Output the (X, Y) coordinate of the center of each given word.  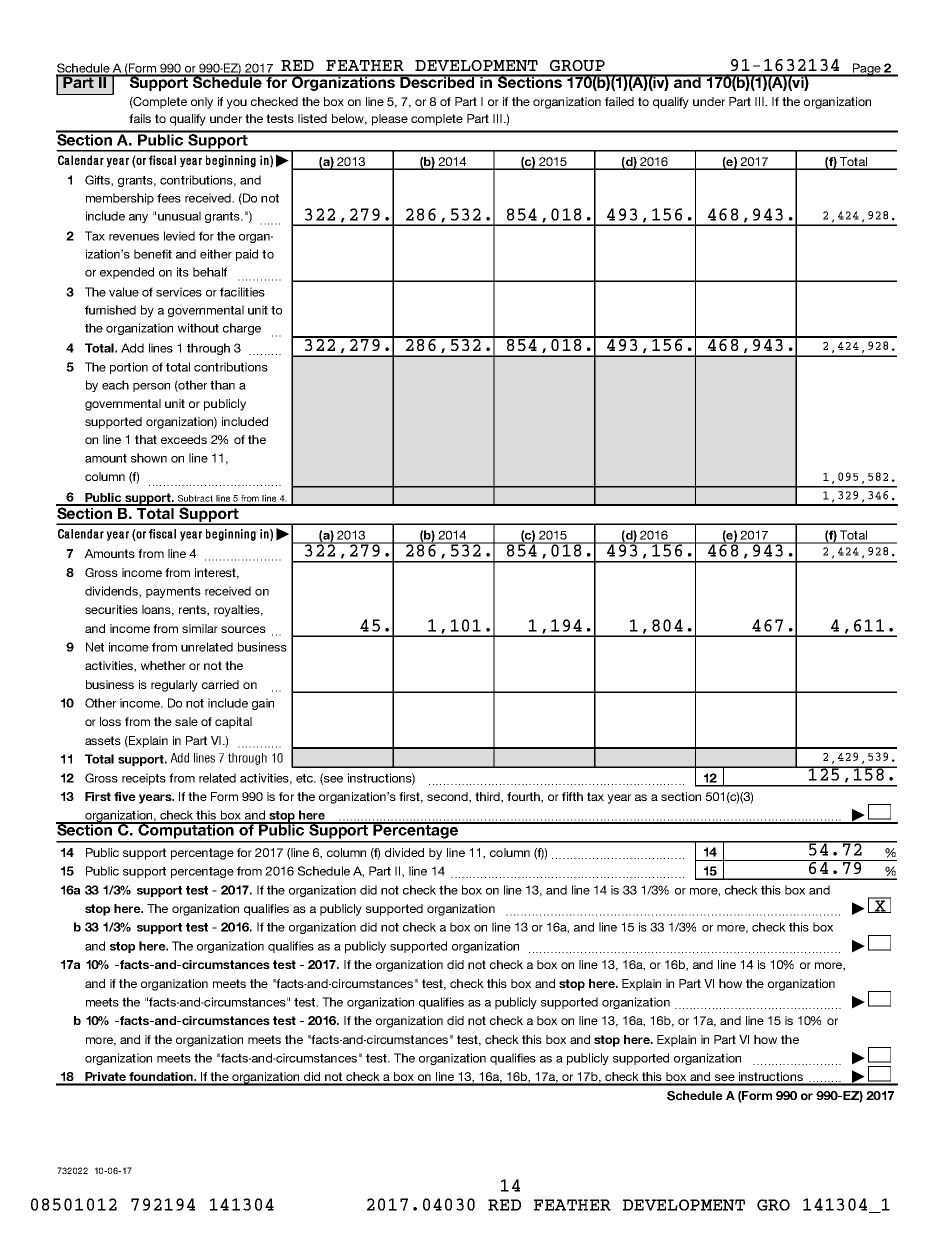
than (222, 385)
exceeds (184, 439)
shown (149, 458)
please (390, 120)
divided (404, 852)
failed (619, 101)
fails (140, 118)
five (125, 796)
